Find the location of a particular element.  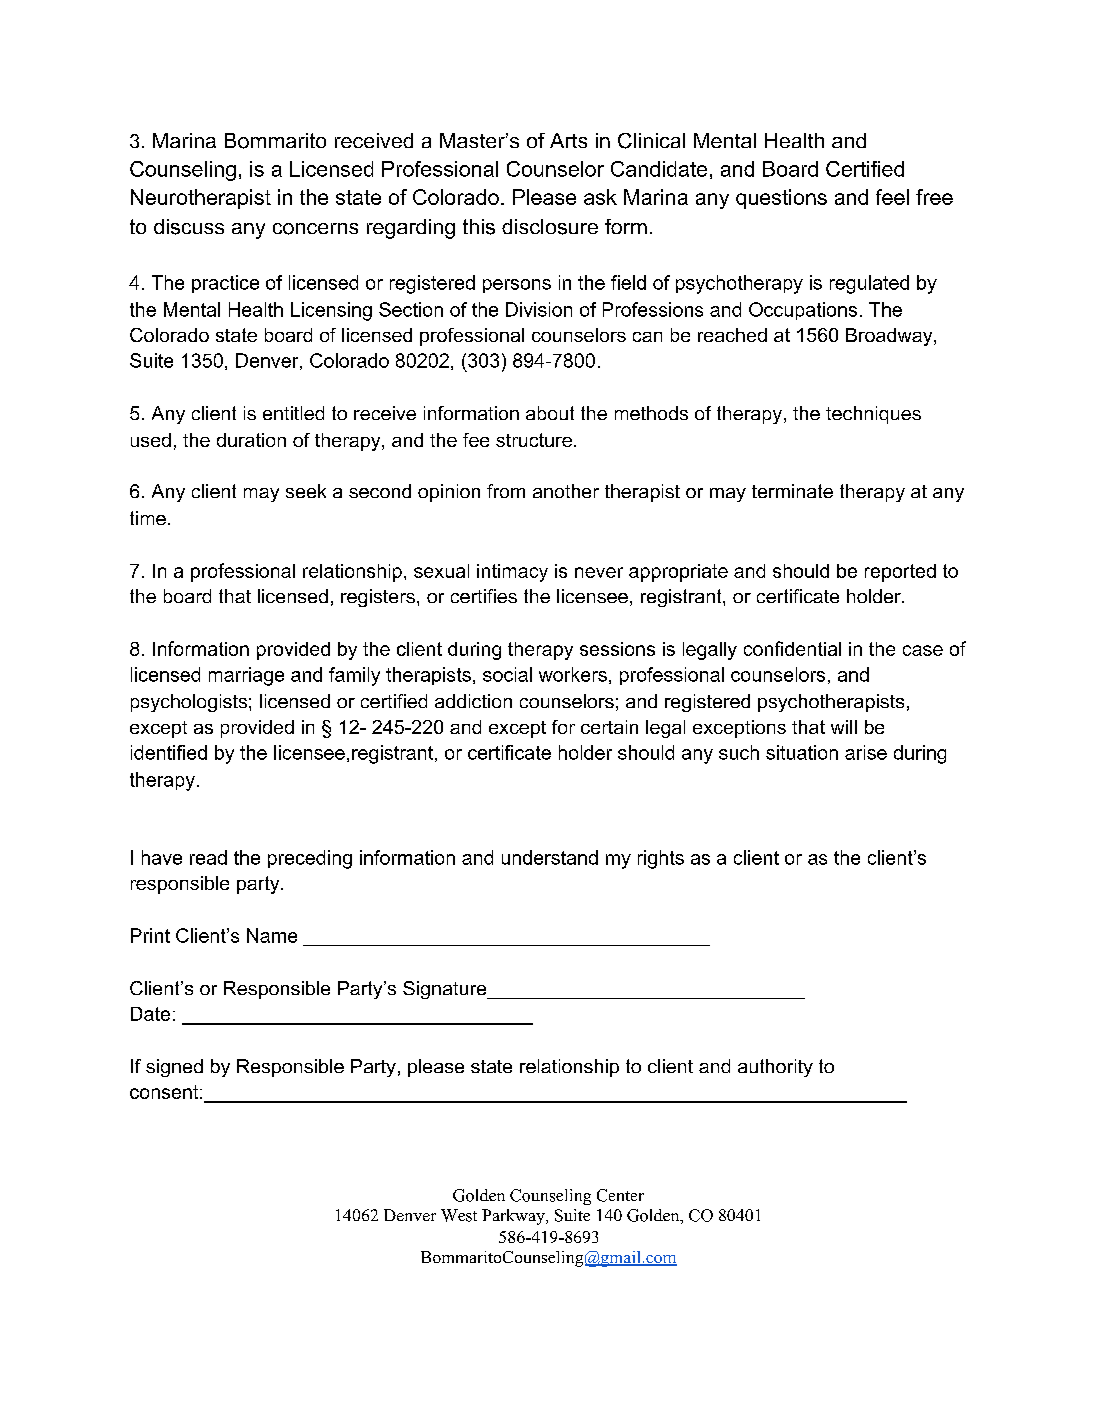

certain is located at coordinates (609, 727).
